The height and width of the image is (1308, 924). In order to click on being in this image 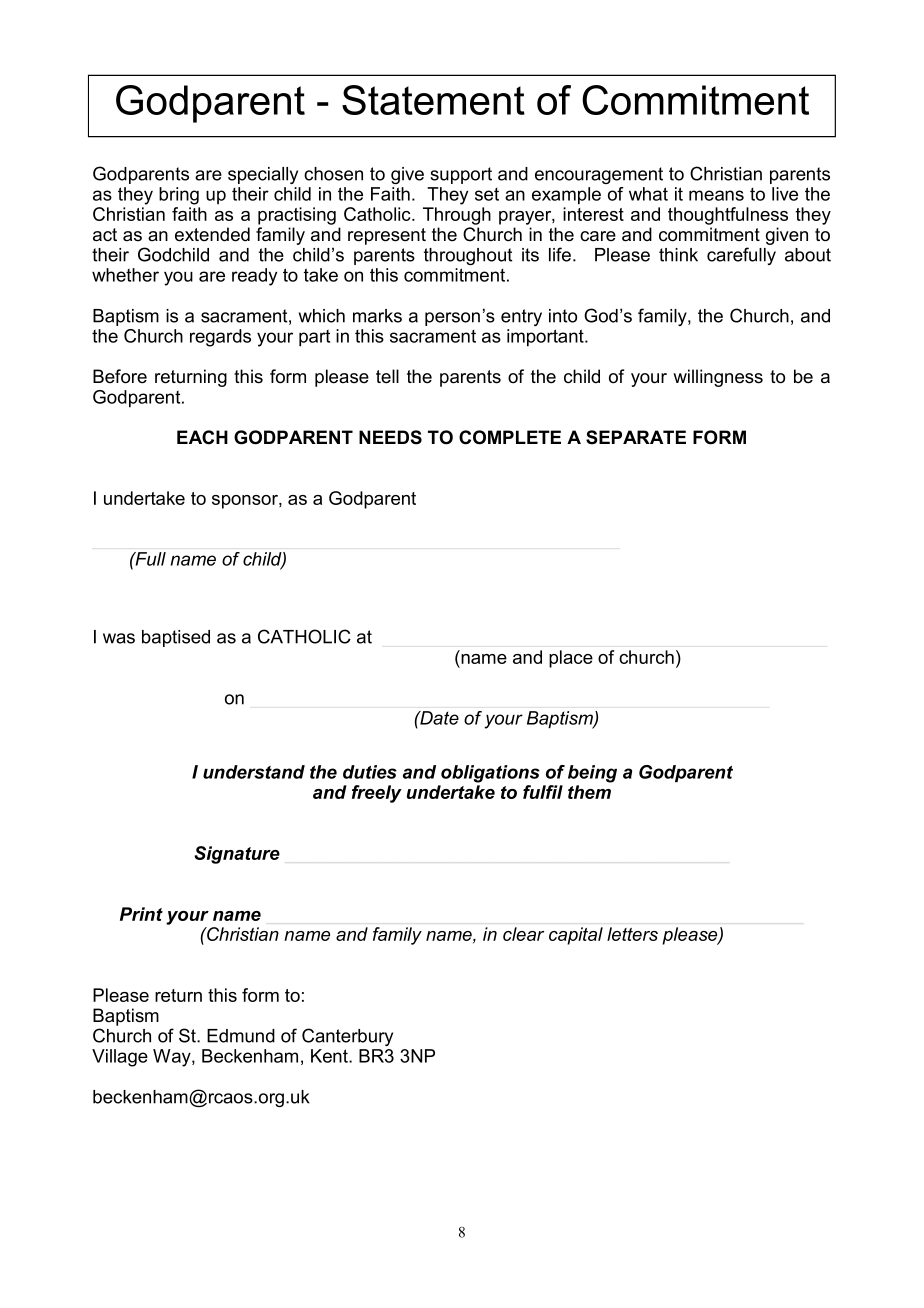, I will do `click(592, 774)`.
